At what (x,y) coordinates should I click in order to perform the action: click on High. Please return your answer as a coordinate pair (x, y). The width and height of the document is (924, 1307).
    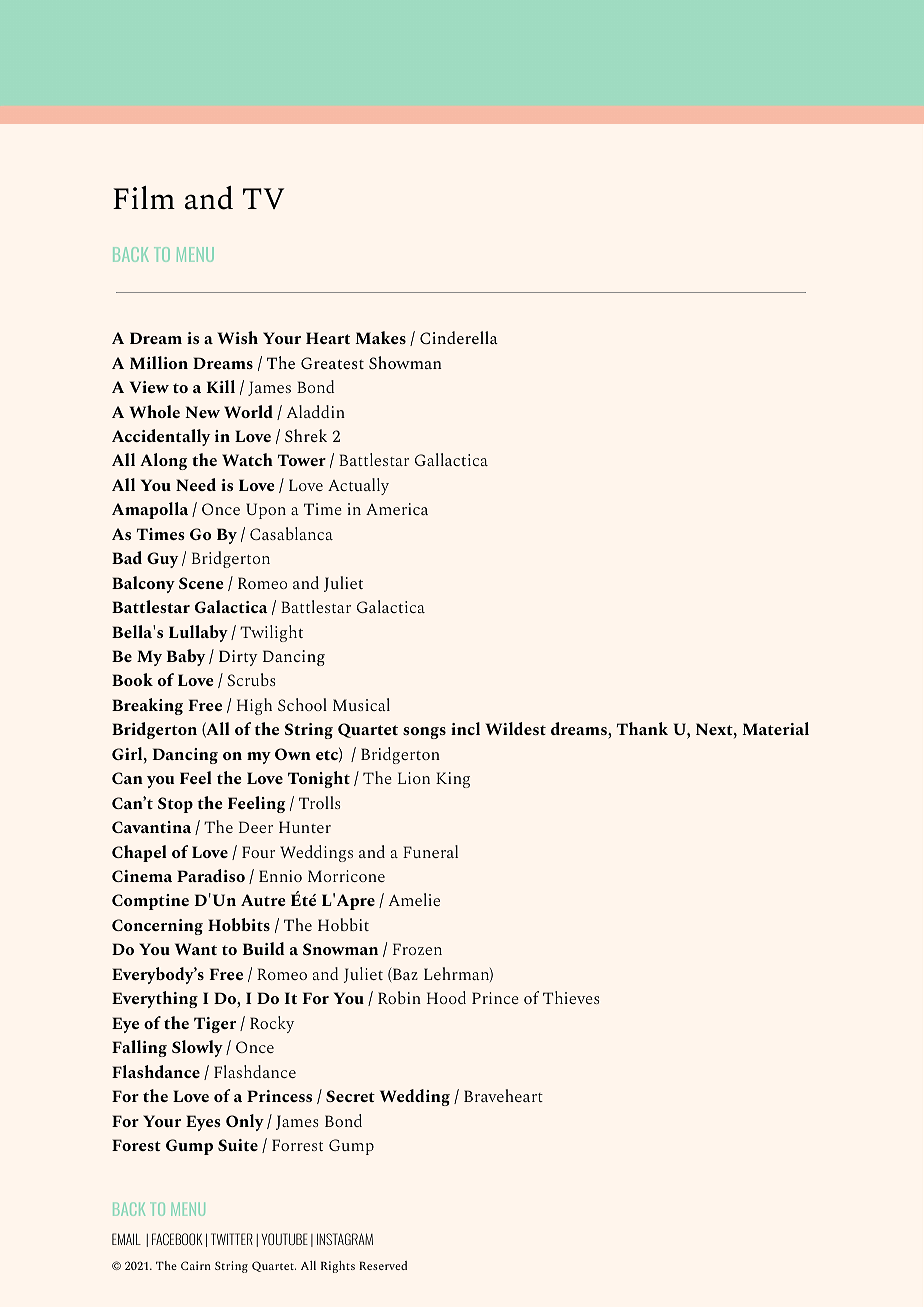
    Looking at the image, I should click on (254, 706).
